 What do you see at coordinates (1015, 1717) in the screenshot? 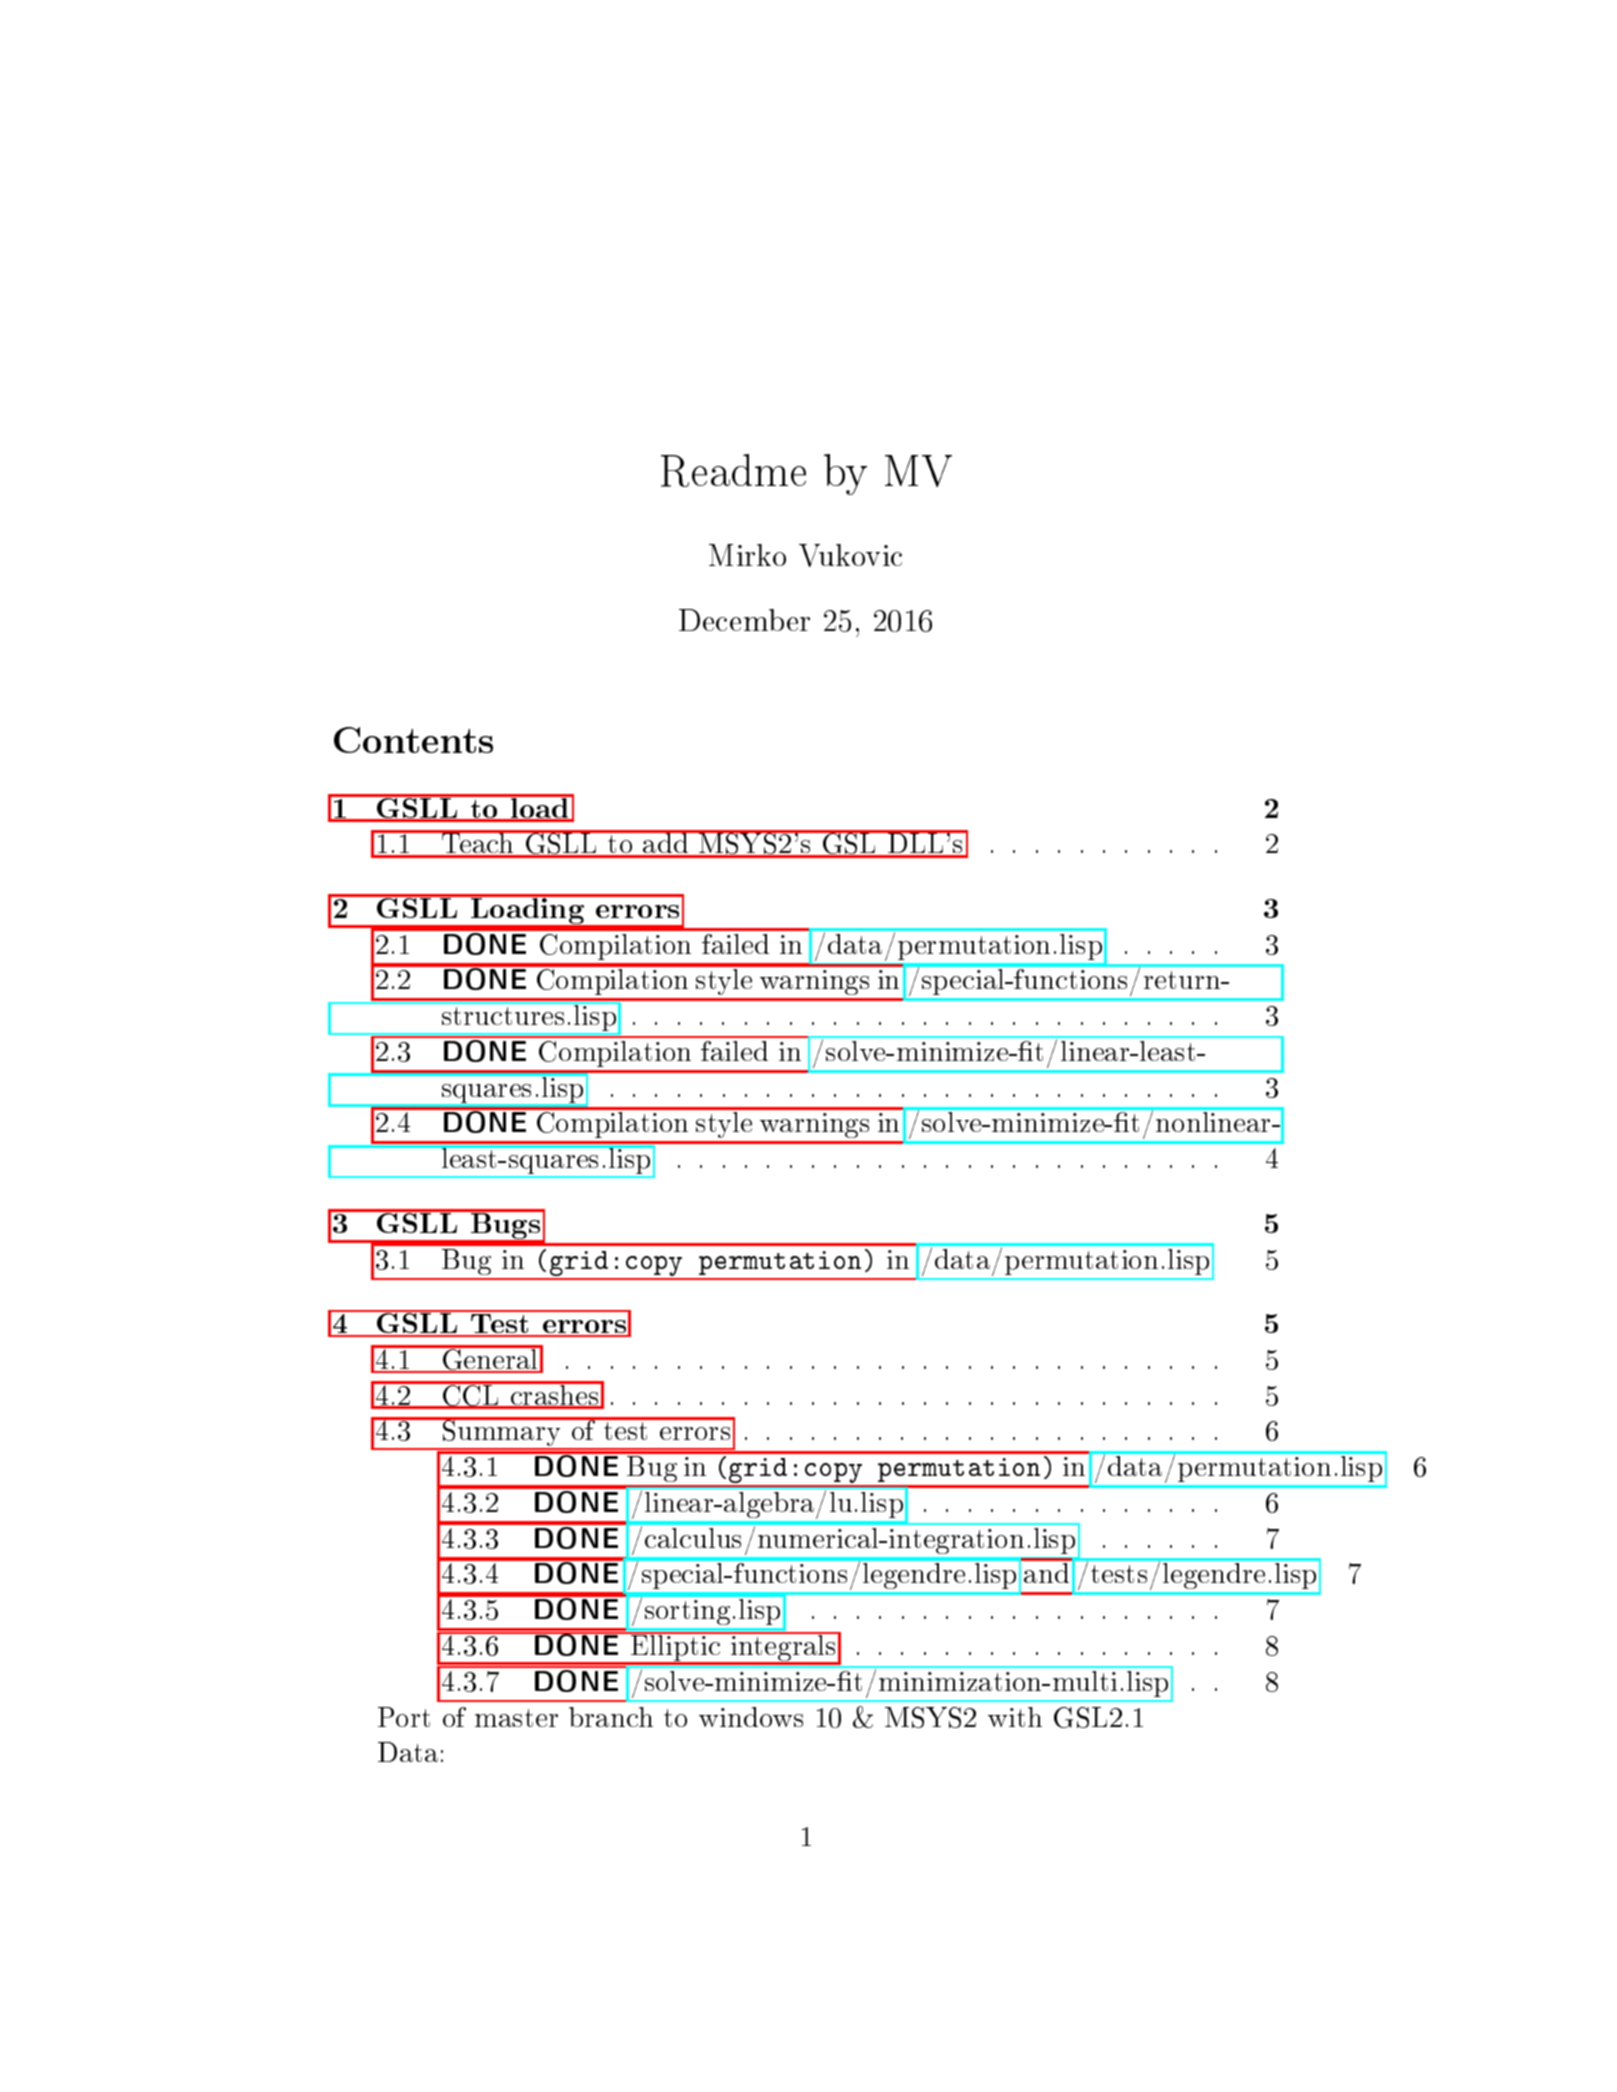
I see `with` at bounding box center [1015, 1717].
